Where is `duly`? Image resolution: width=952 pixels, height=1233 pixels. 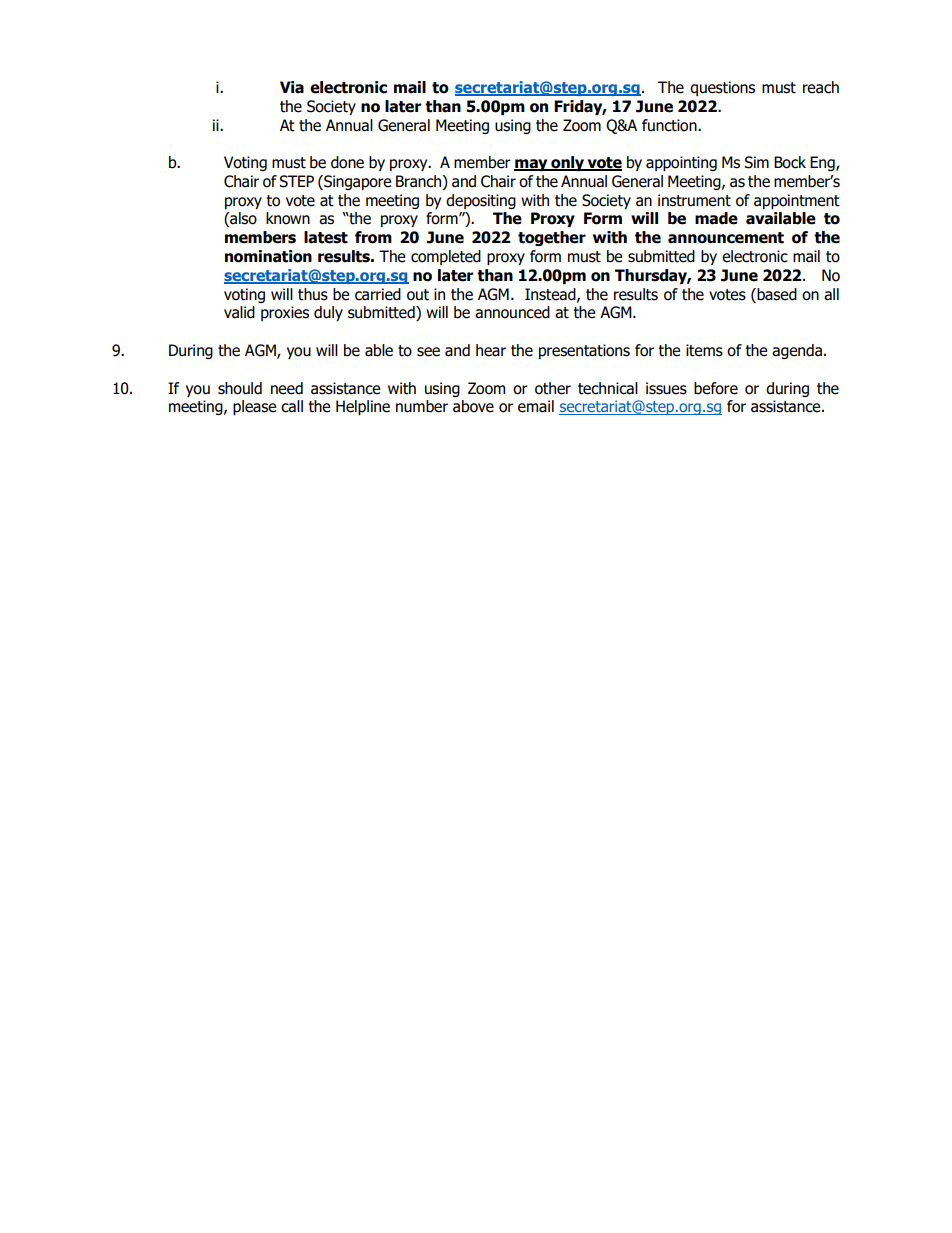
duly is located at coordinates (328, 313).
